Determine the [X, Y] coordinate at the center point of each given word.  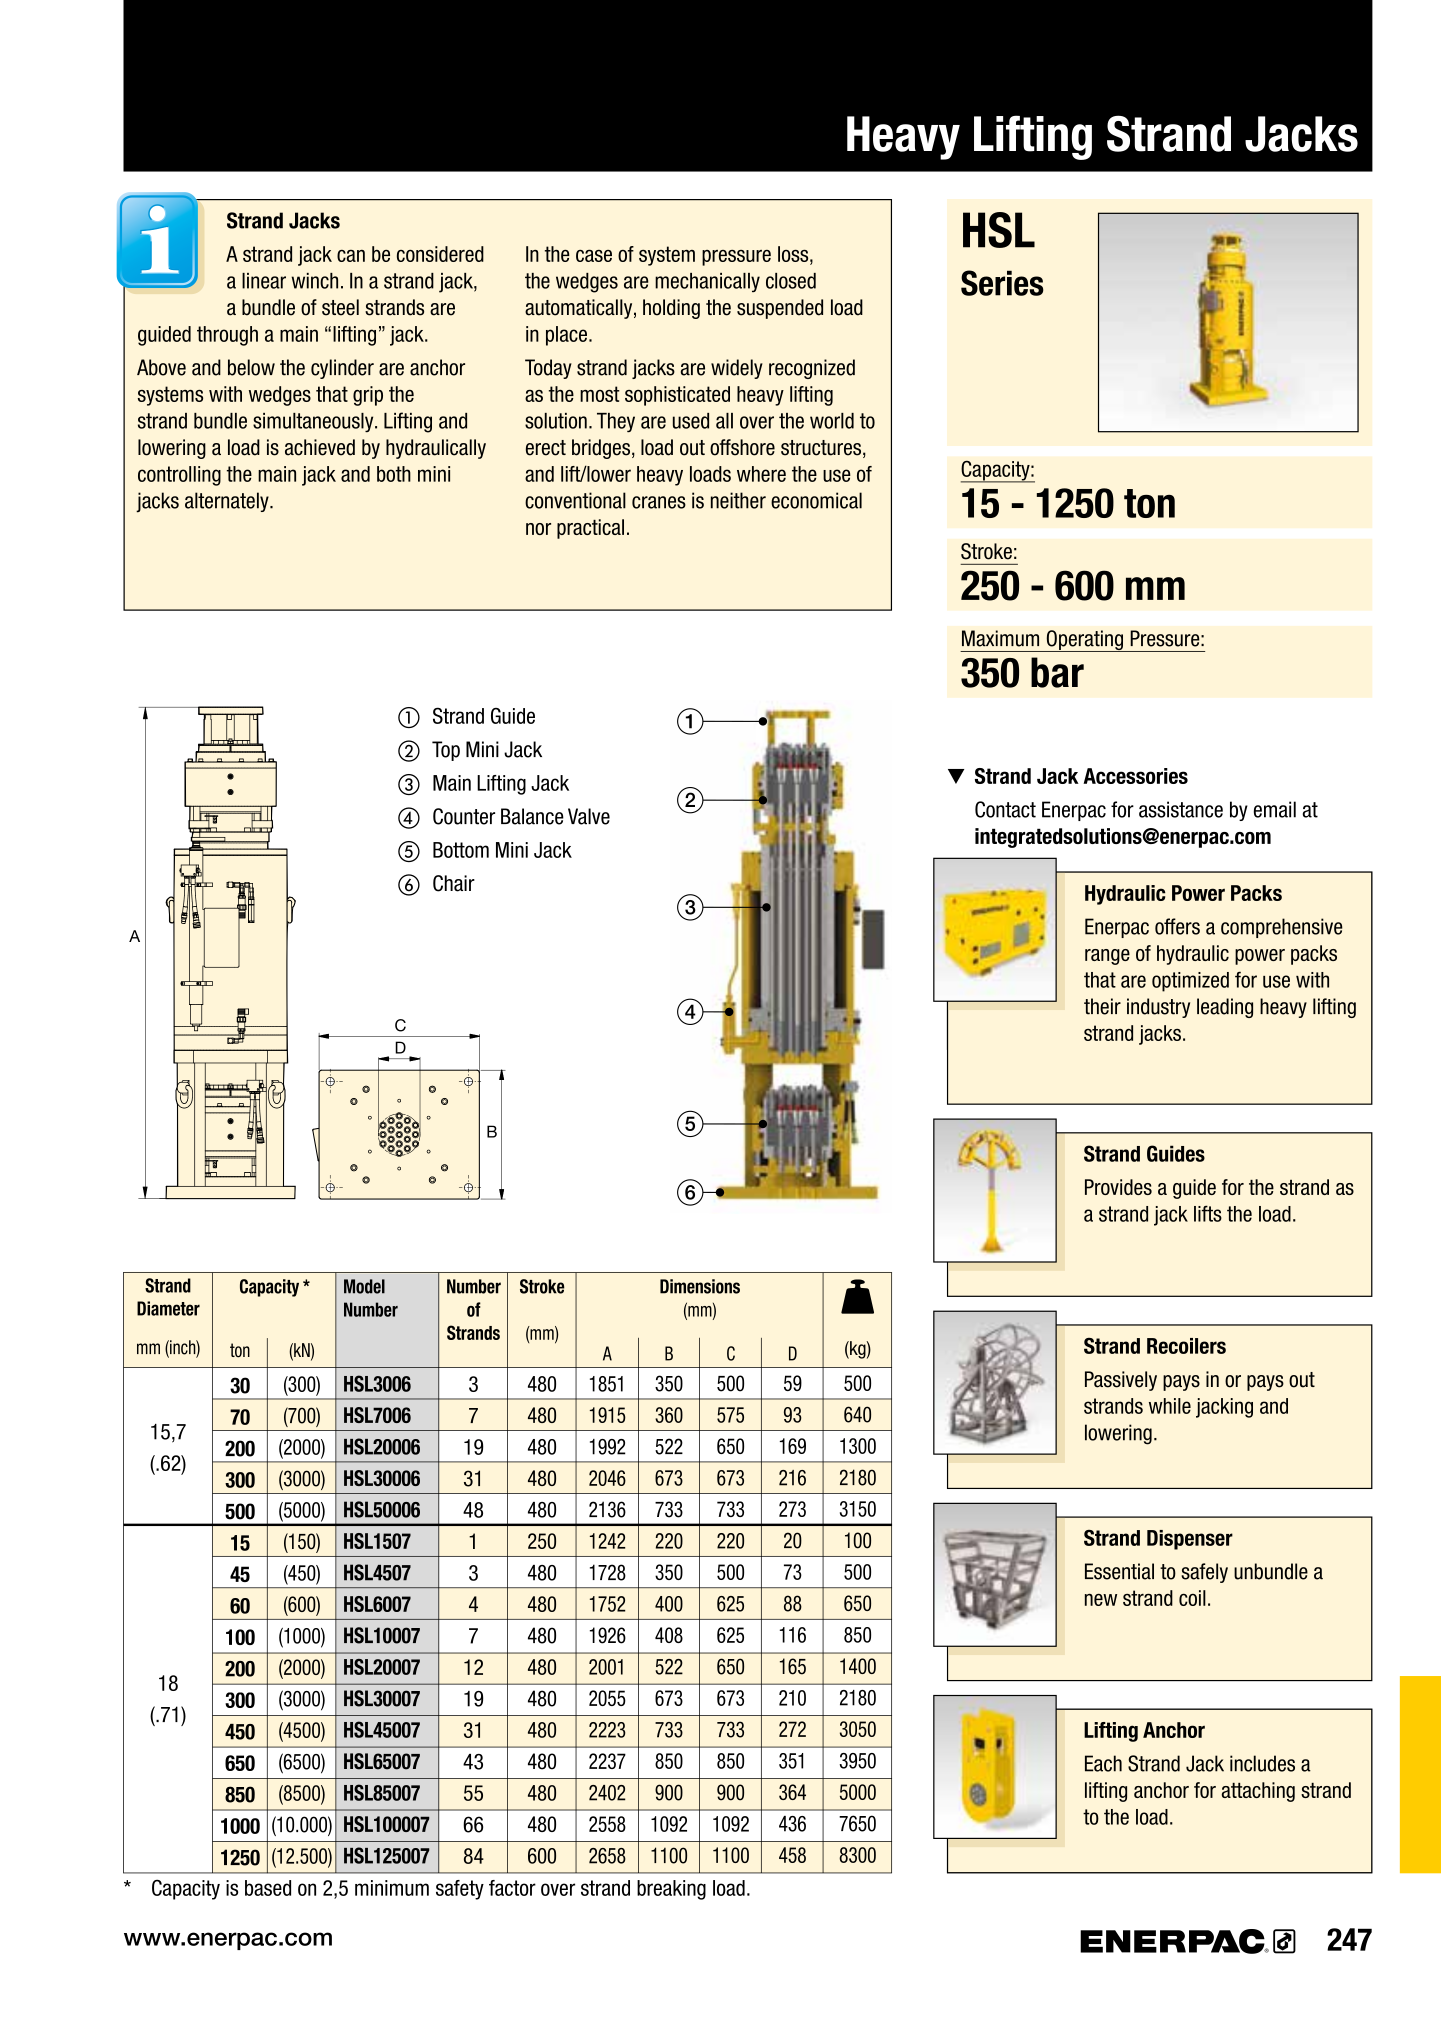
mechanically [707, 282]
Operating [1084, 641]
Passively [1121, 1381]
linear [264, 281]
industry [1158, 1008]
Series [1002, 283]
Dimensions [700, 1286]
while [1170, 1406]
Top [446, 751]
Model [364, 1286]
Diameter [168, 1308]
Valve [589, 816]
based [268, 1888]
